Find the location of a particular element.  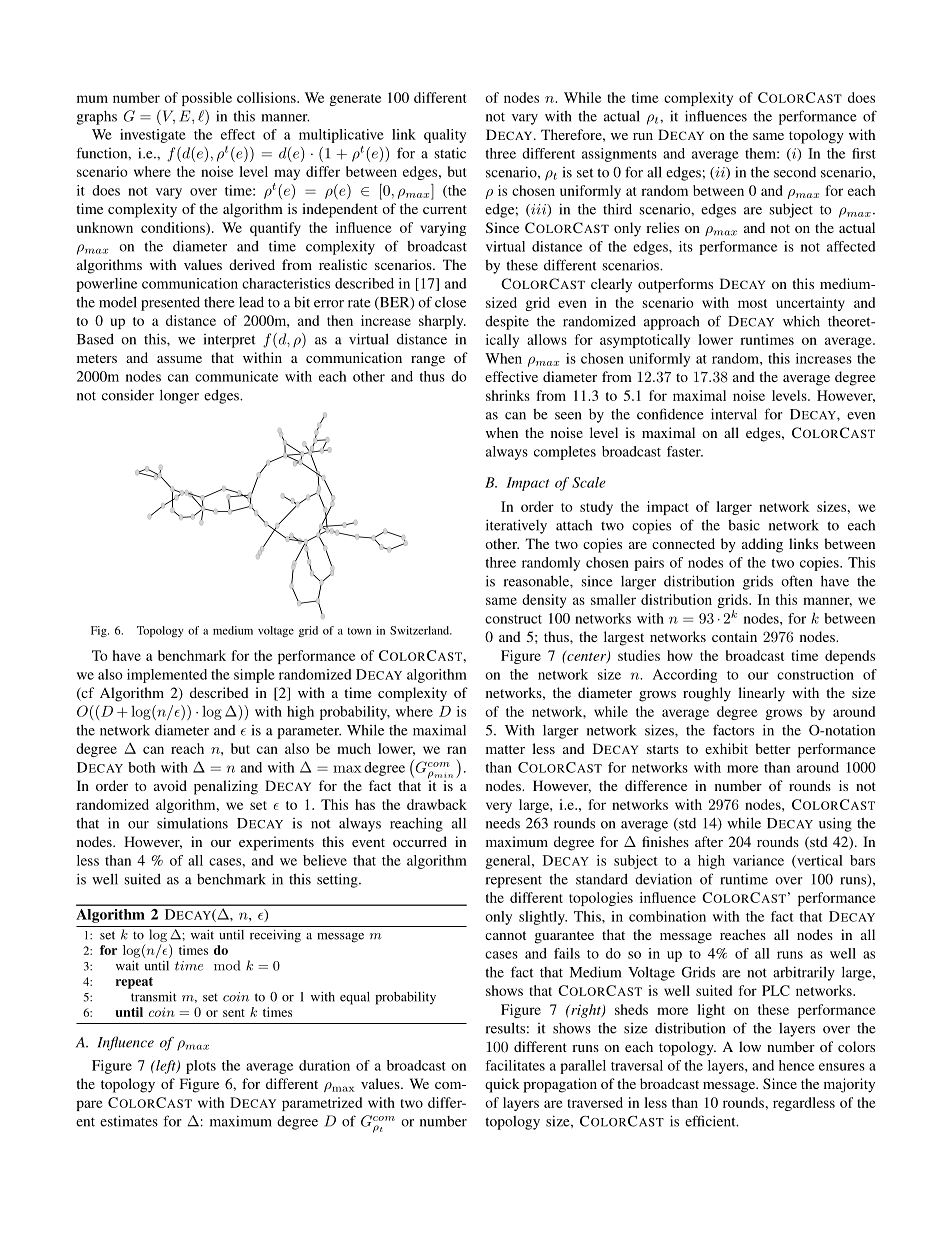

investigate is located at coordinates (153, 136).
